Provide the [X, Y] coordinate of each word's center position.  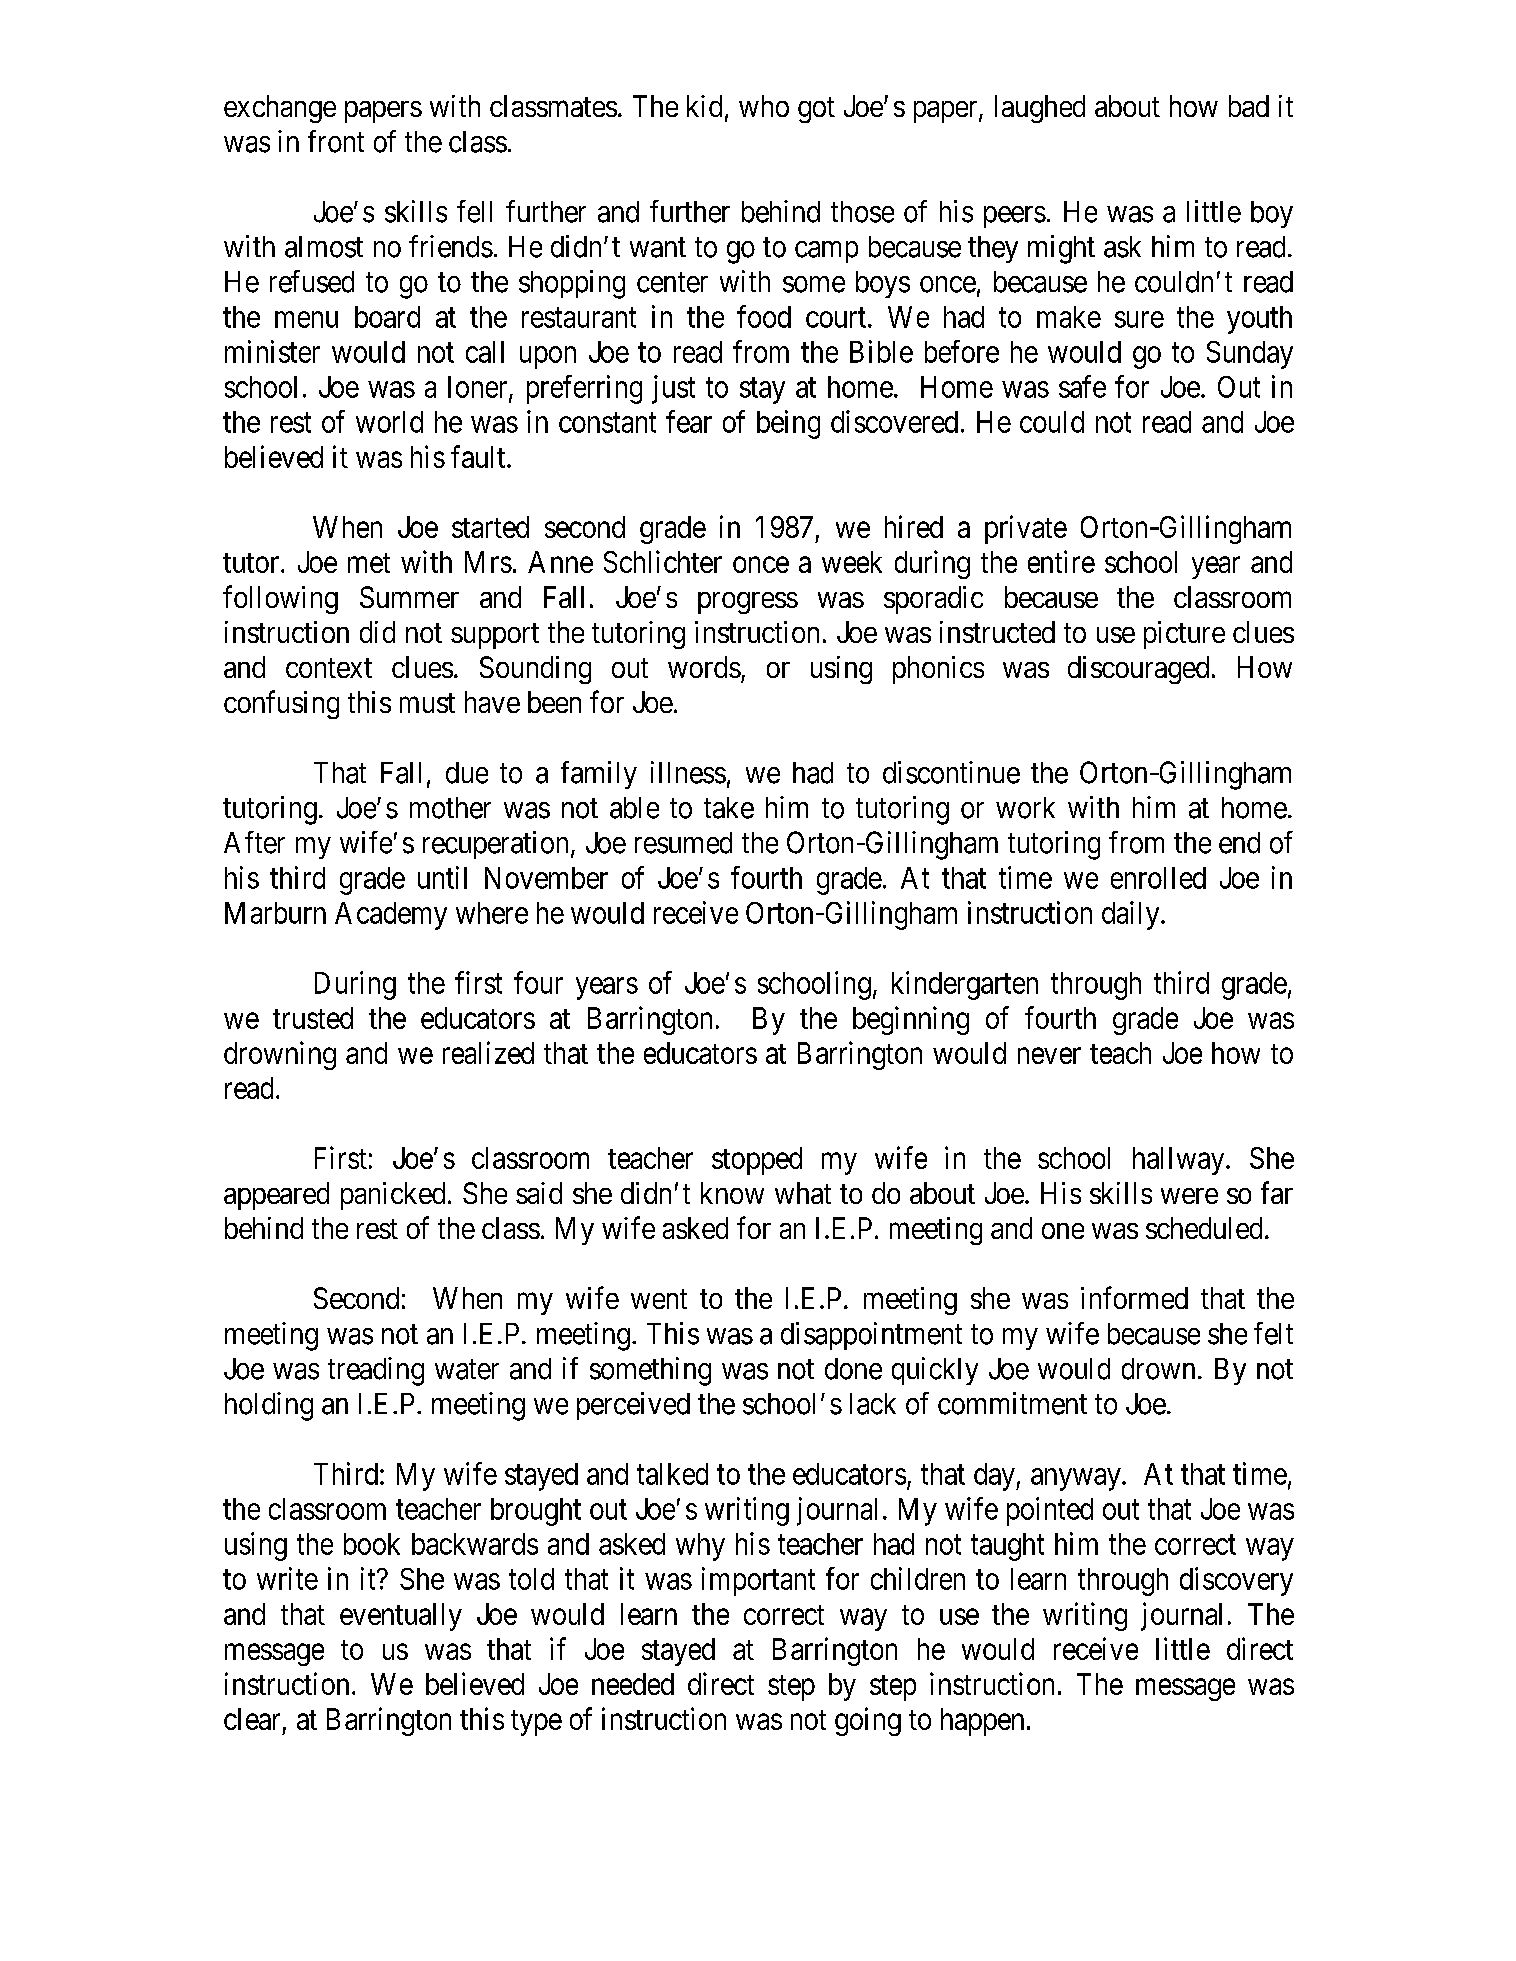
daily [1132, 915]
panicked [393, 1196]
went [659, 1299]
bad [1249, 106]
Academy [391, 916]
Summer [409, 597]
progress [748, 603]
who [764, 106]
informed [1134, 1297]
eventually [401, 1617]
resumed [683, 843]
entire [1061, 561]
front [336, 141]
